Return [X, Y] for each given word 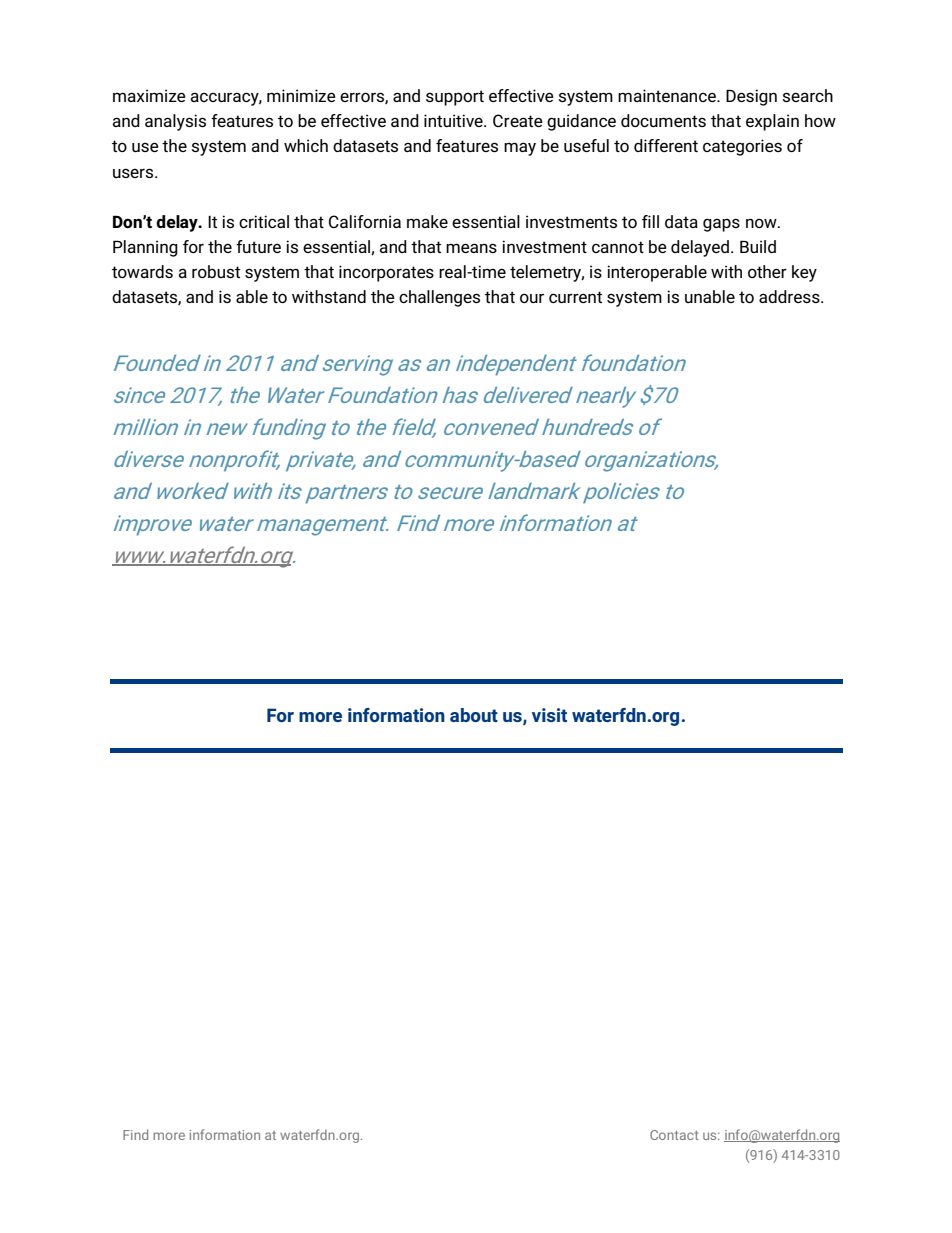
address [790, 296]
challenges [439, 298]
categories [742, 147]
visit [549, 715]
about [474, 715]
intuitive [454, 120]
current [575, 297]
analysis [175, 122]
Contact [674, 1135]
